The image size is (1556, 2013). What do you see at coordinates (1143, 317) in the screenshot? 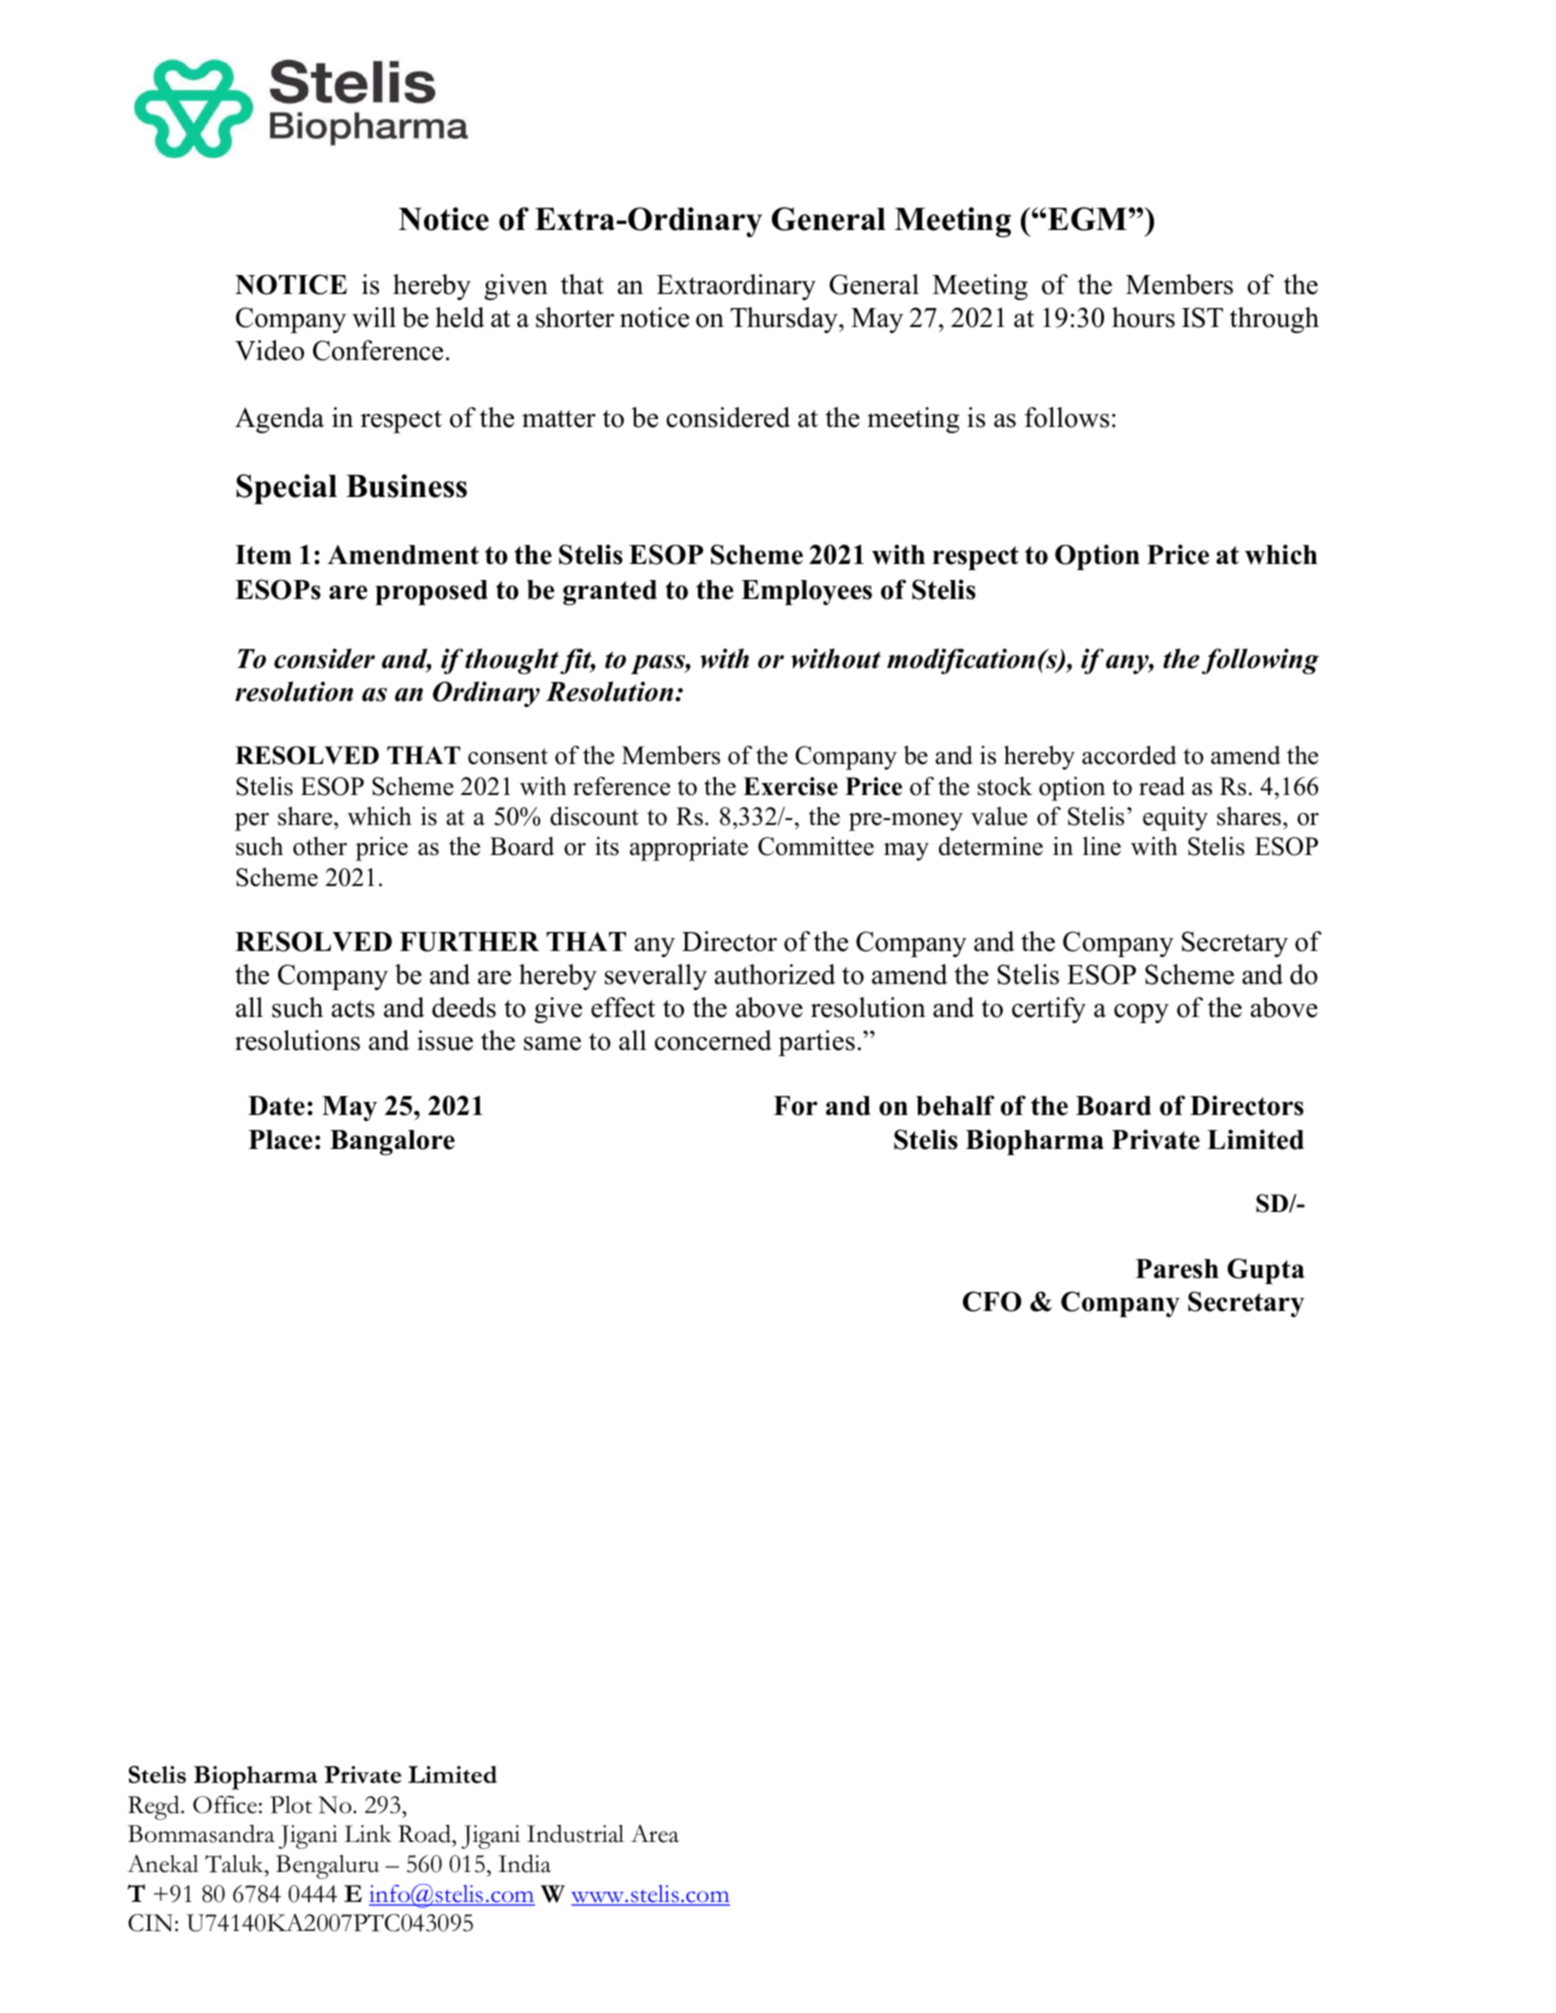
I see `hours` at bounding box center [1143, 317].
